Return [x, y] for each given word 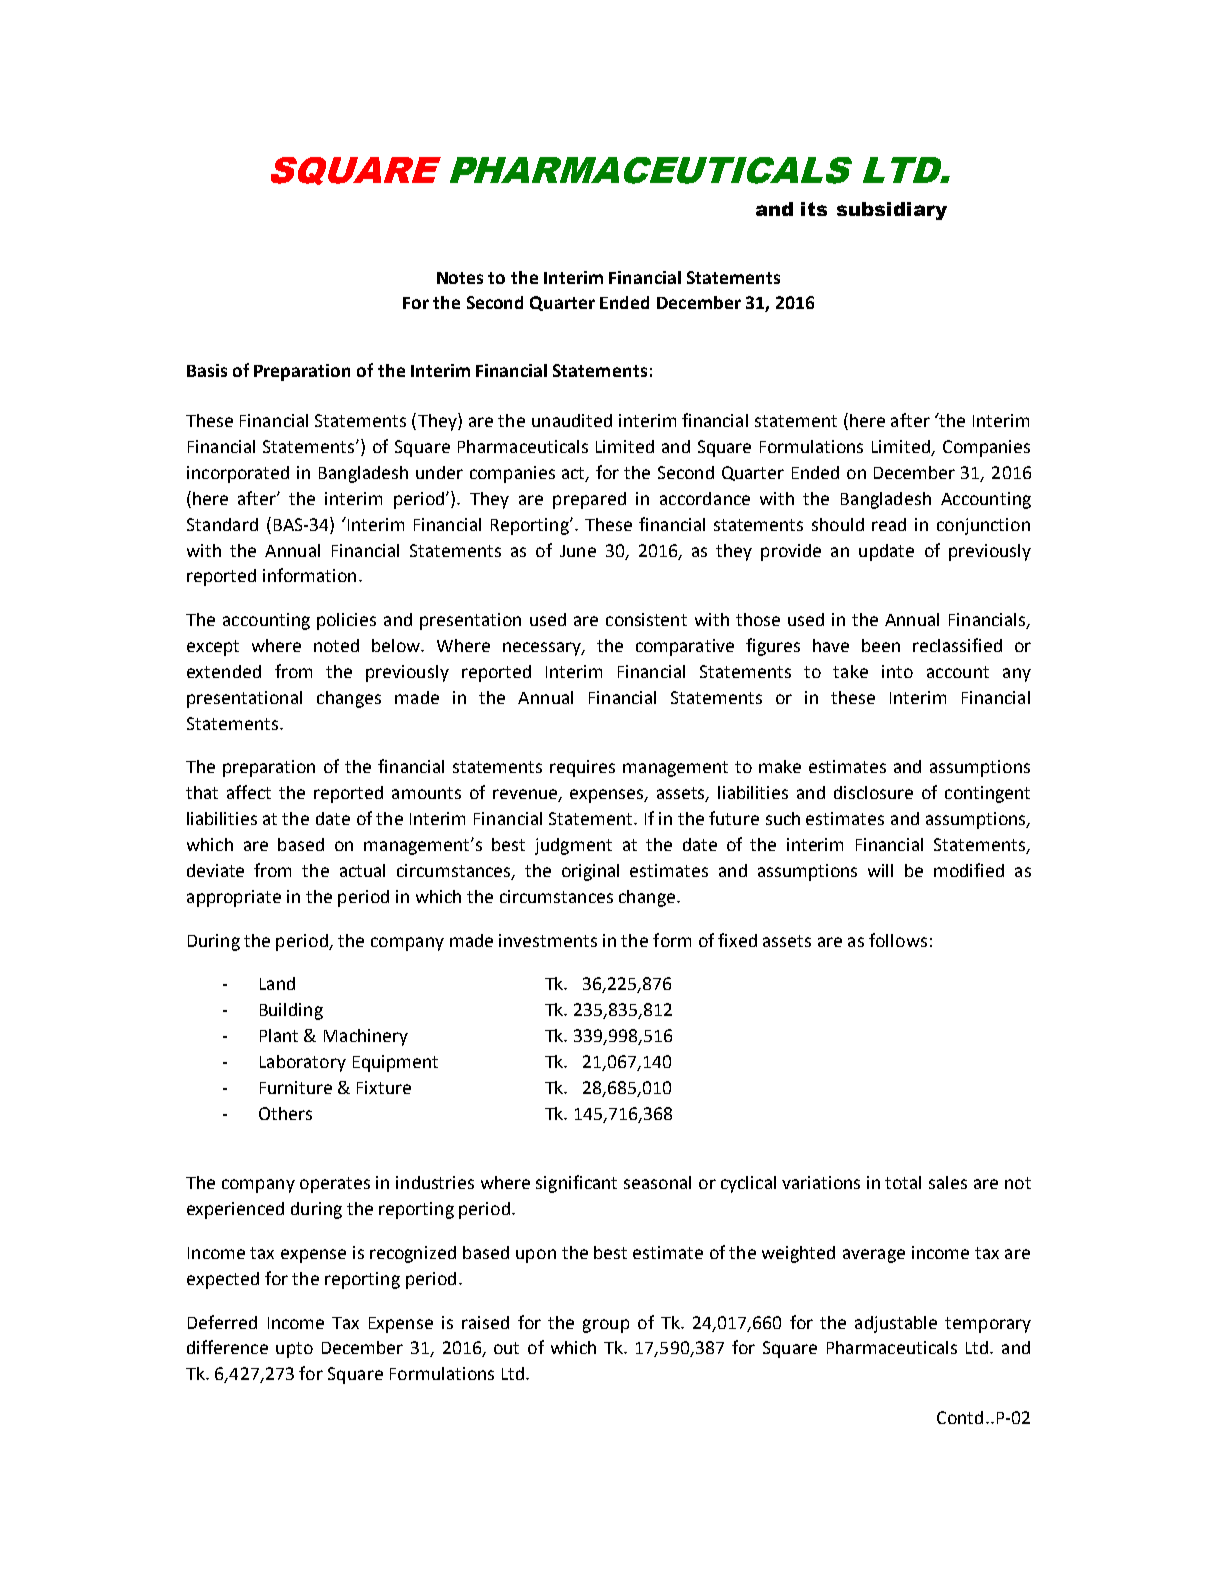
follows [898, 940]
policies [346, 621]
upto [294, 1350]
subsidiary [892, 211]
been [881, 645]
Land [277, 983]
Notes [460, 278]
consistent [646, 619]
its [814, 209]
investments [548, 940]
